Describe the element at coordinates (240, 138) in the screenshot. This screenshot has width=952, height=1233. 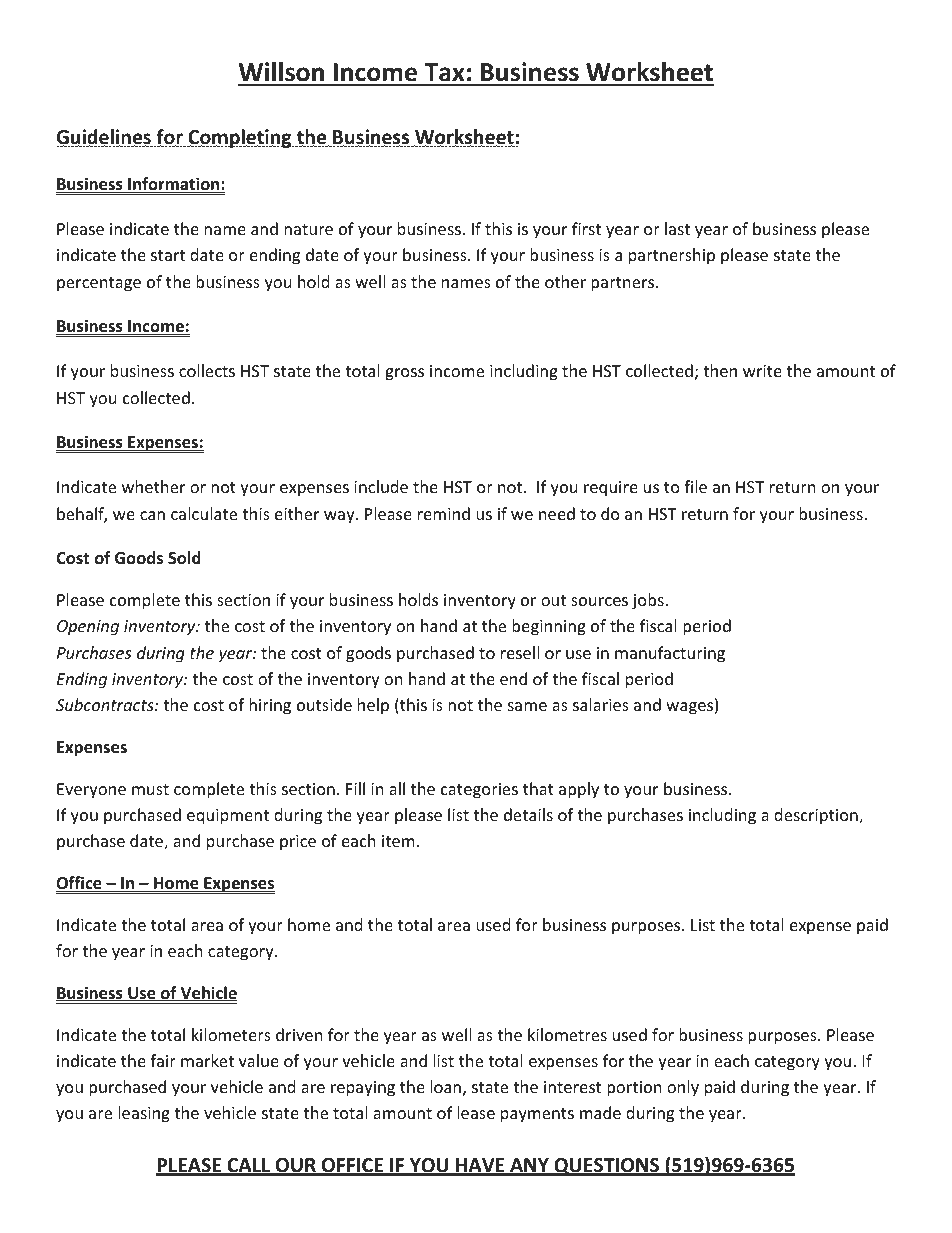
I see `Completing` at that location.
